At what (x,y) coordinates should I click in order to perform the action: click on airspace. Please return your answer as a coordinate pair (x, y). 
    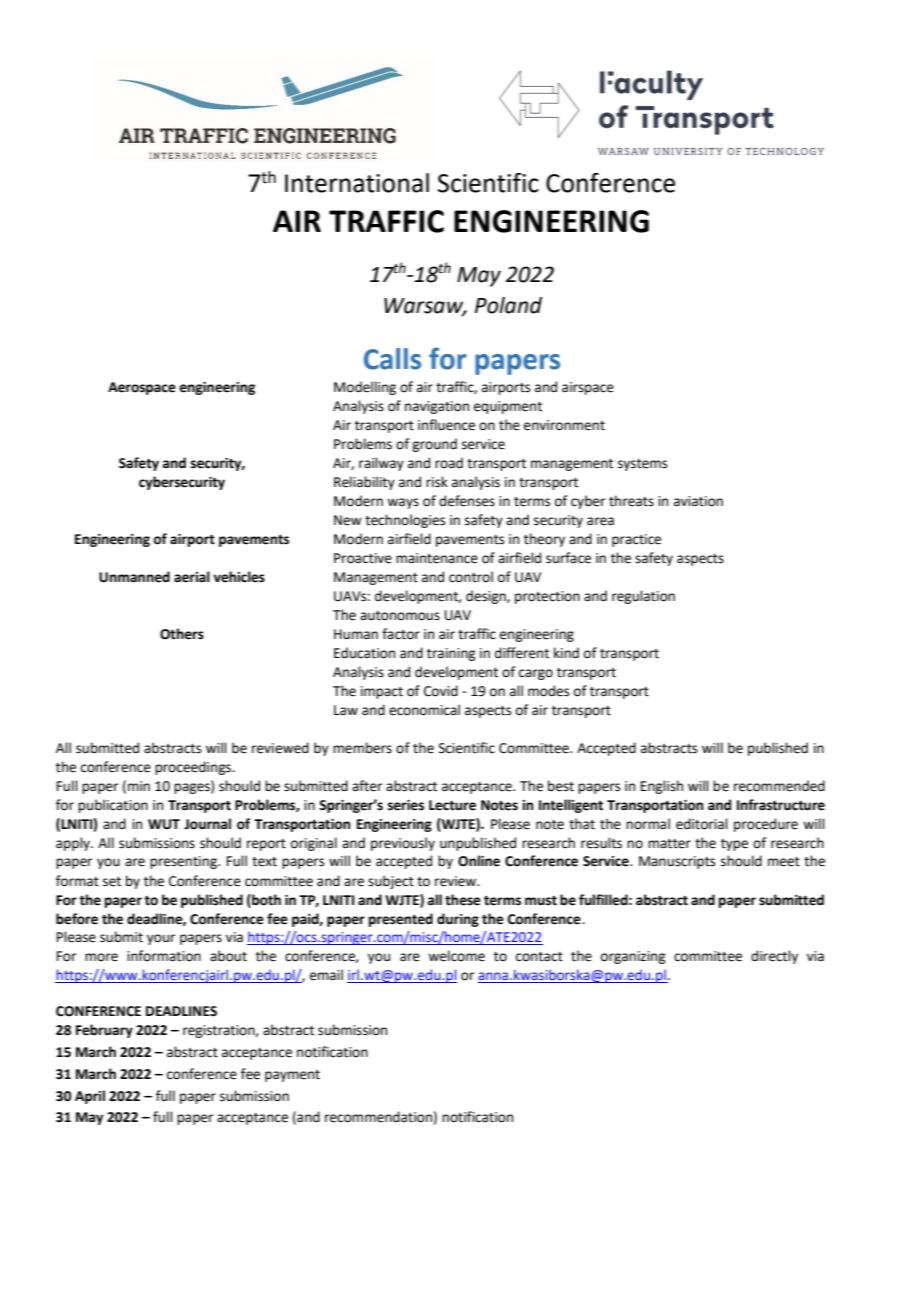
    Looking at the image, I should click on (588, 388).
